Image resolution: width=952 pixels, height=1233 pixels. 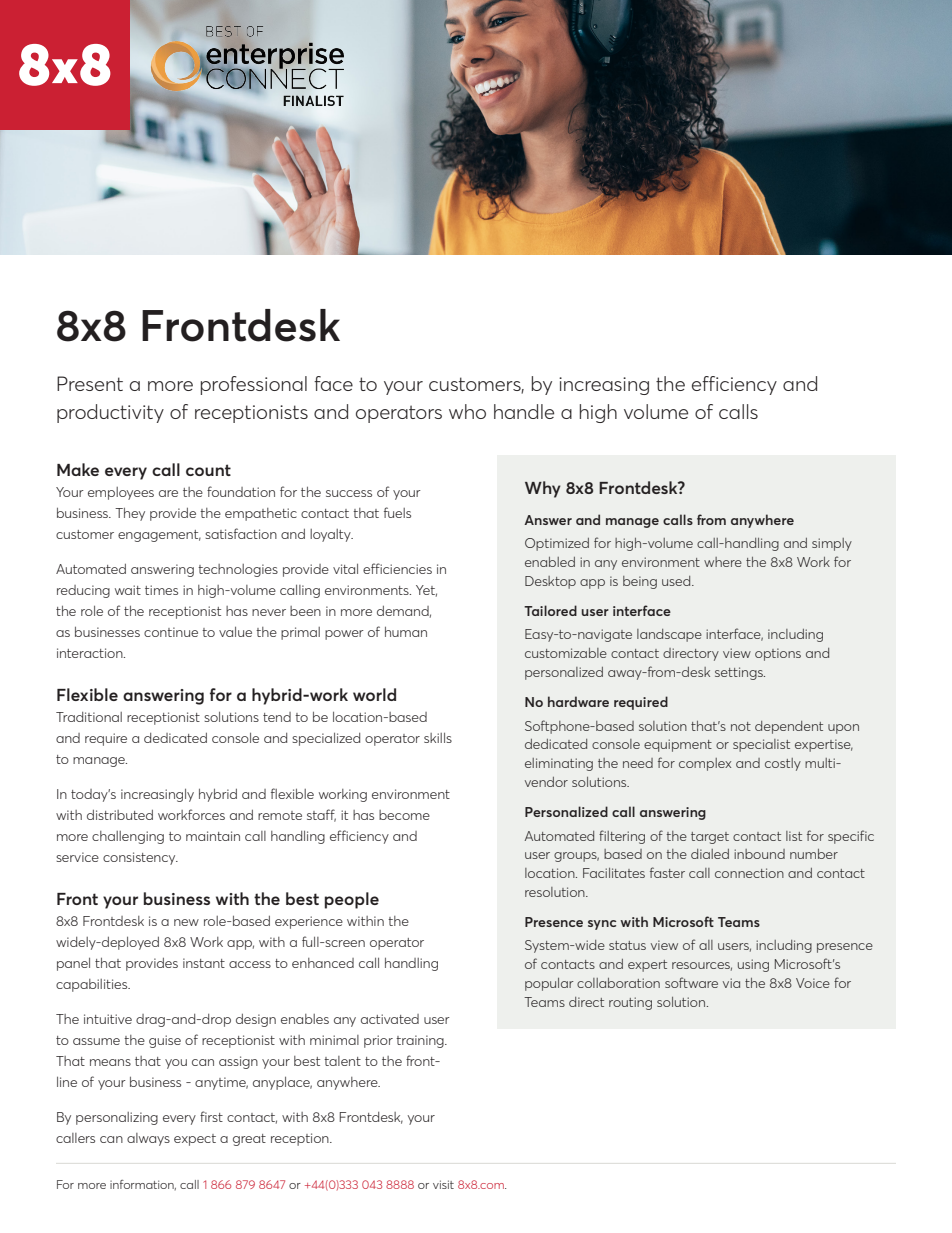 I want to click on new, so click(x=186, y=922).
